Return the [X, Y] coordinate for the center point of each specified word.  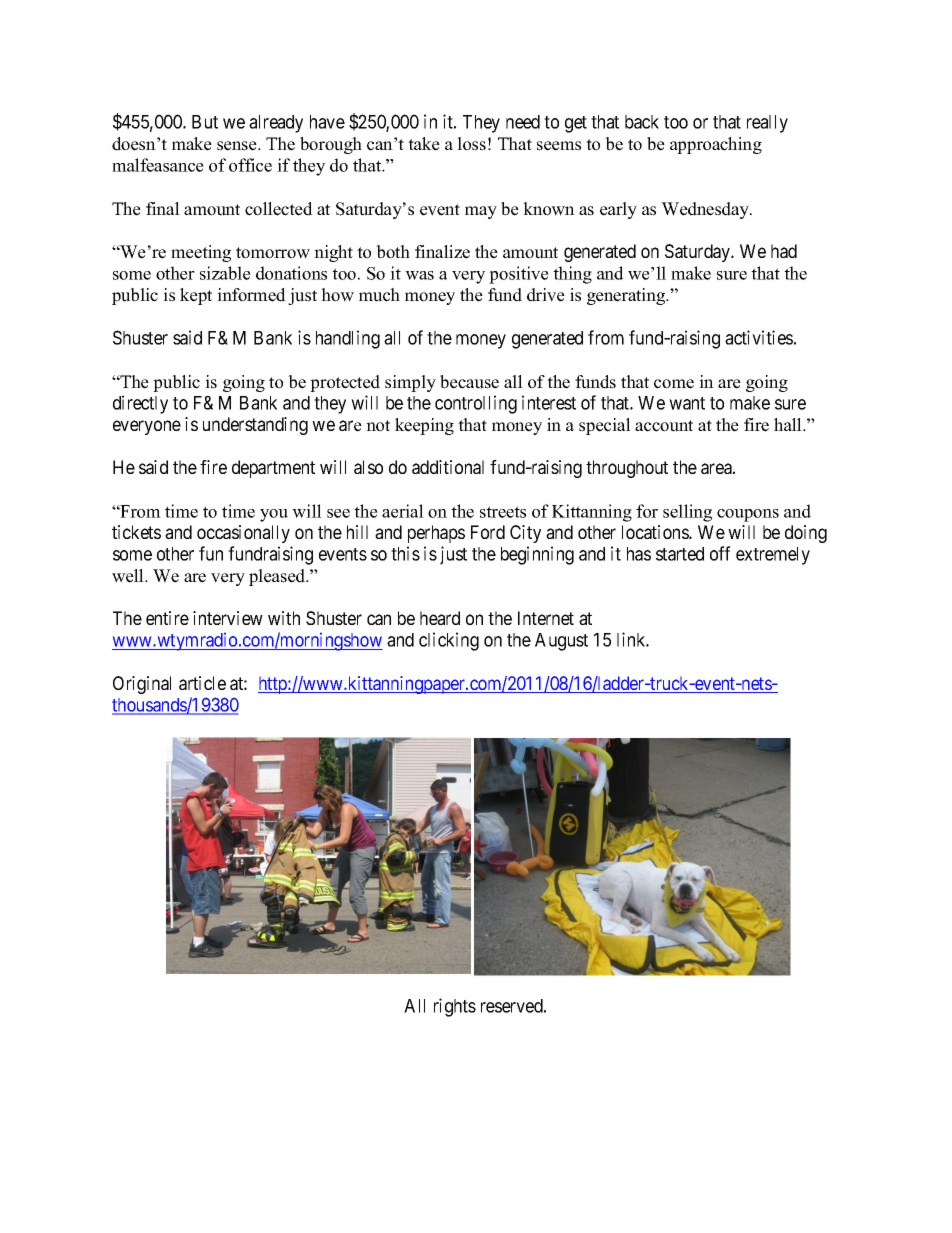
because [469, 382]
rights [455, 1007]
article [202, 683]
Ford [488, 532]
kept [196, 296]
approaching [716, 145]
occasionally [243, 534]
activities [759, 337]
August [561, 642]
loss [471, 144]
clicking [449, 641]
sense [238, 146]
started [680, 554]
